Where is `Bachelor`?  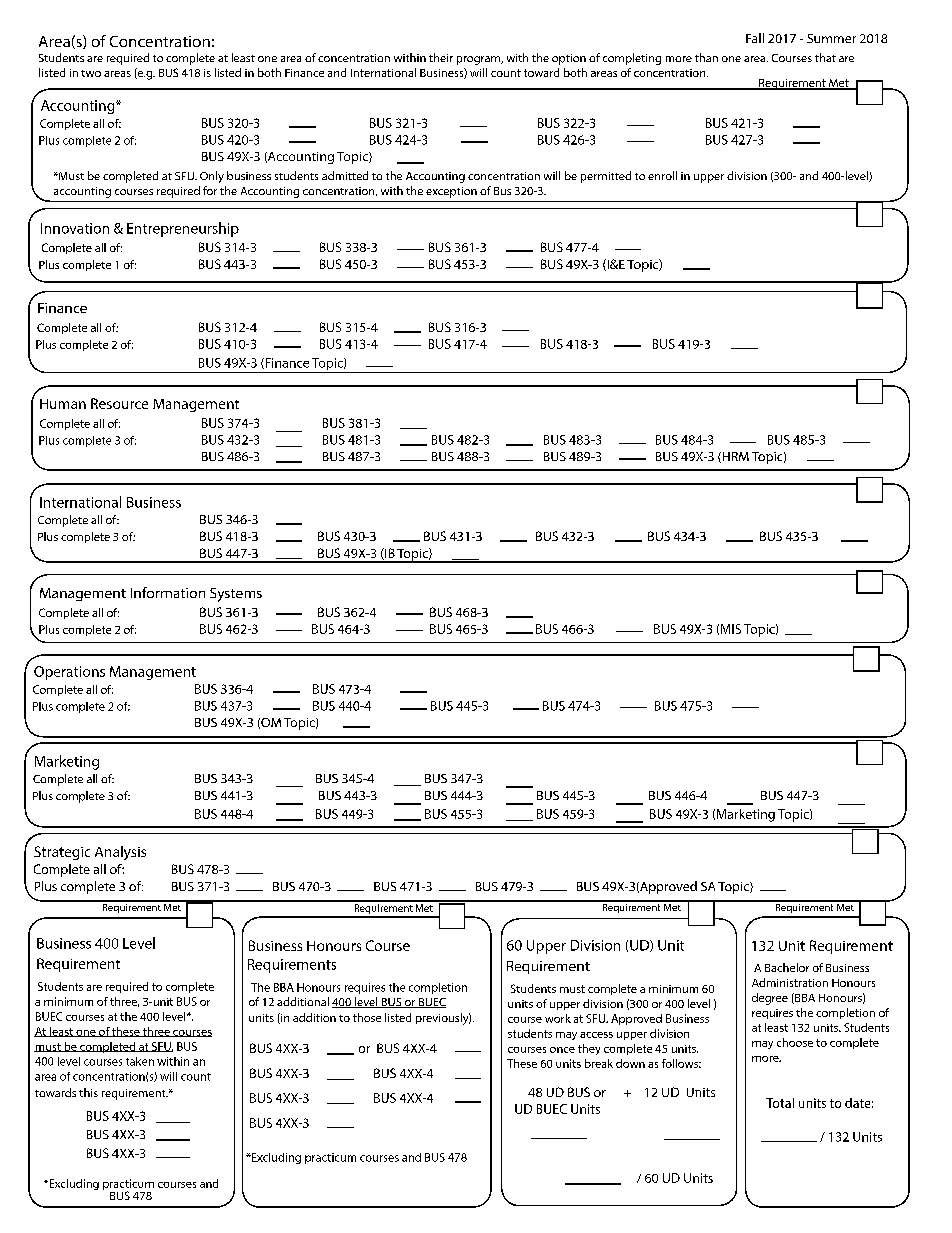 Bachelor is located at coordinates (787, 967).
